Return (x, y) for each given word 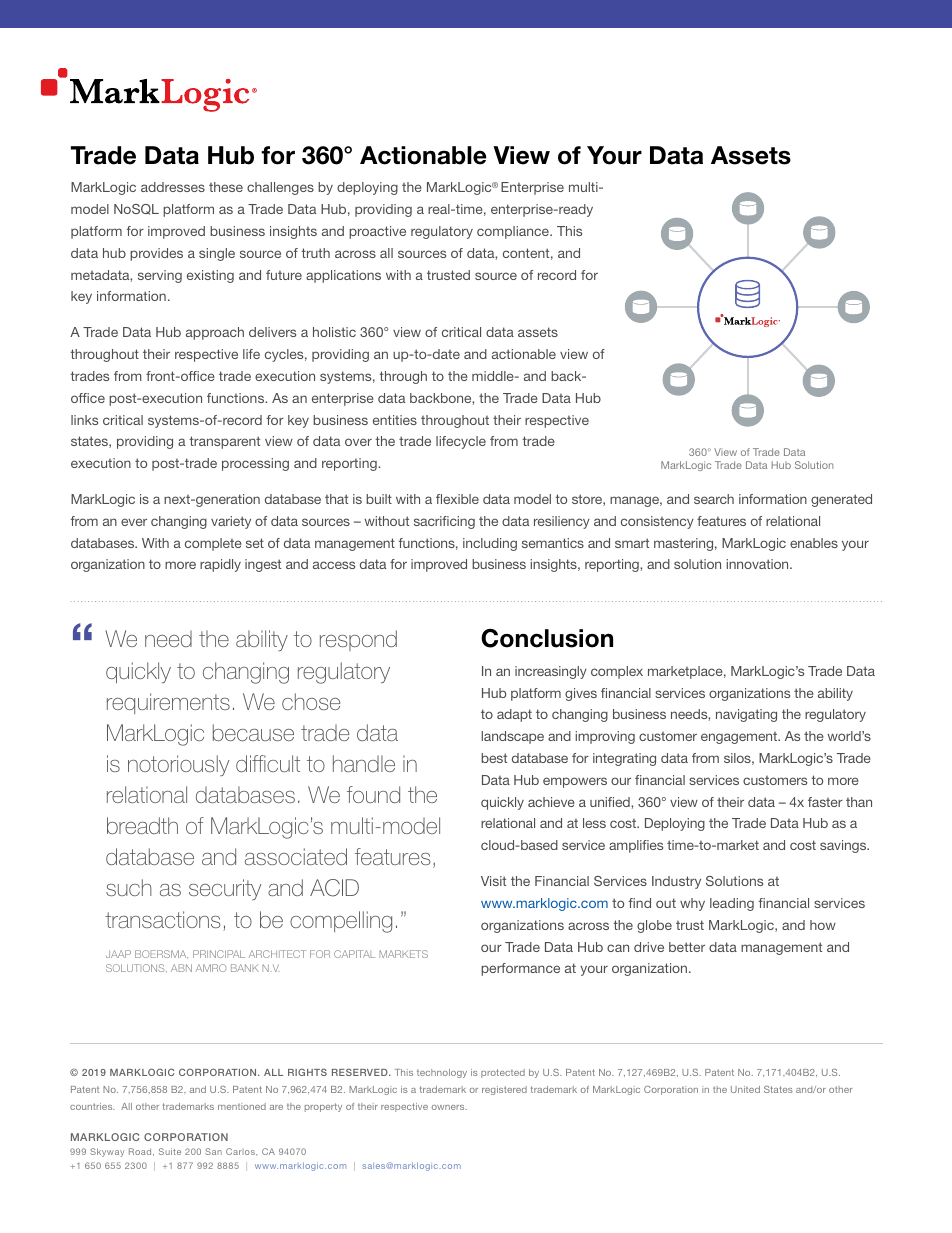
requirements (168, 703)
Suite (170, 1151)
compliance (514, 232)
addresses (173, 187)
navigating (746, 715)
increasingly (551, 672)
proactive (377, 232)
